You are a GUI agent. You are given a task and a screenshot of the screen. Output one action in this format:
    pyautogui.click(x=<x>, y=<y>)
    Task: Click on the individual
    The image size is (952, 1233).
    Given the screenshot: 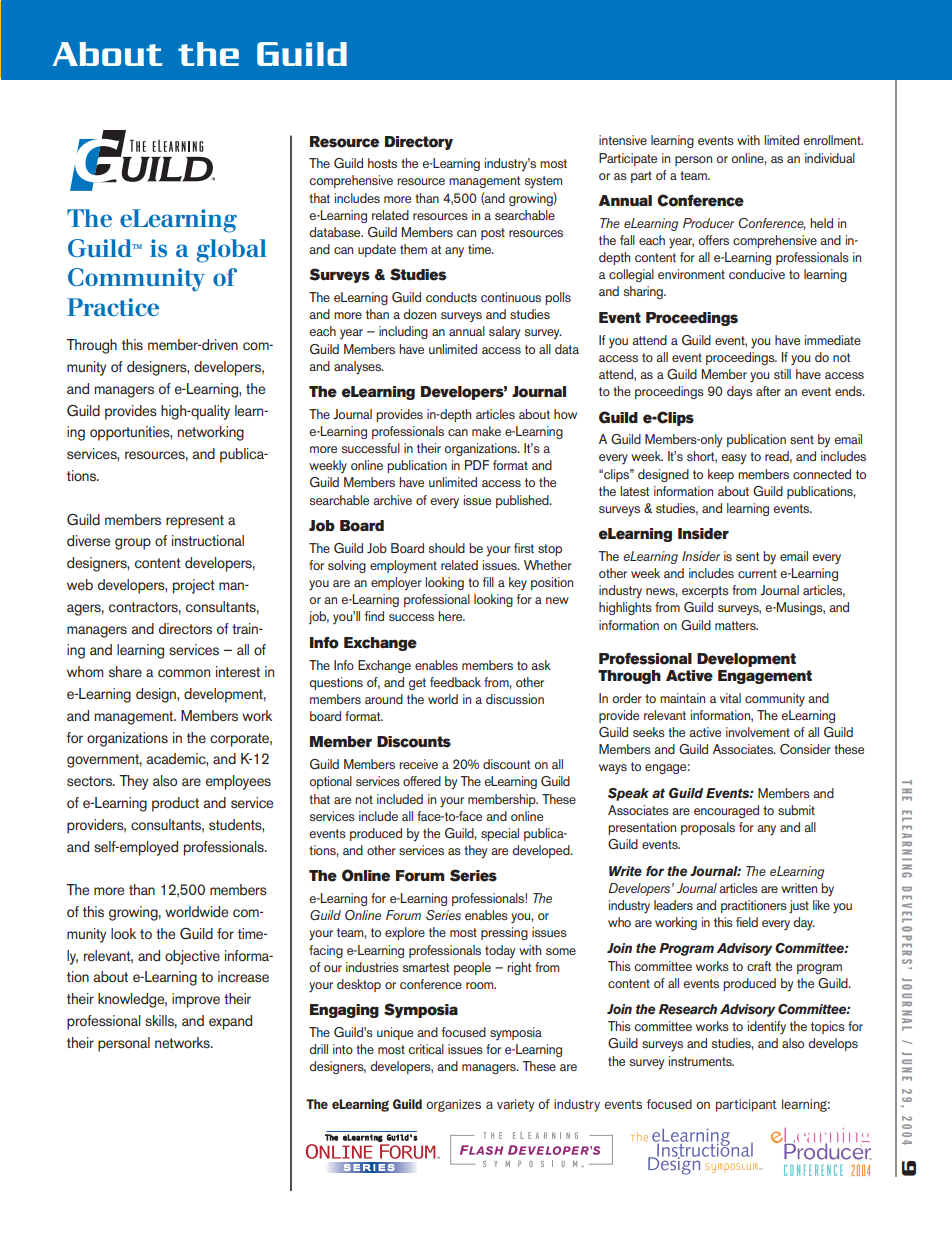 What is the action you would take?
    pyautogui.click(x=830, y=158)
